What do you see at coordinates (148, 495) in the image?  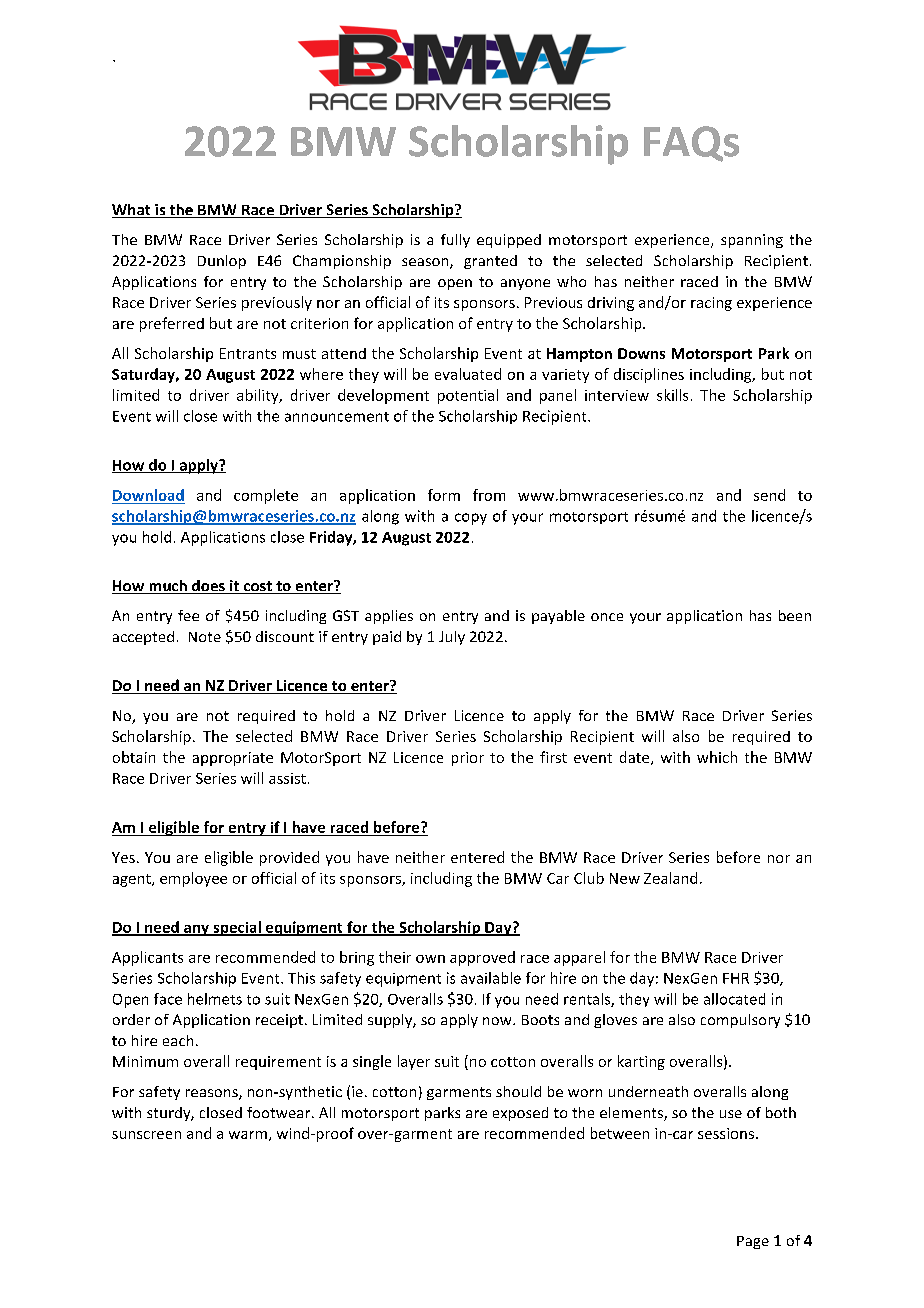 I see `Download` at bounding box center [148, 495].
